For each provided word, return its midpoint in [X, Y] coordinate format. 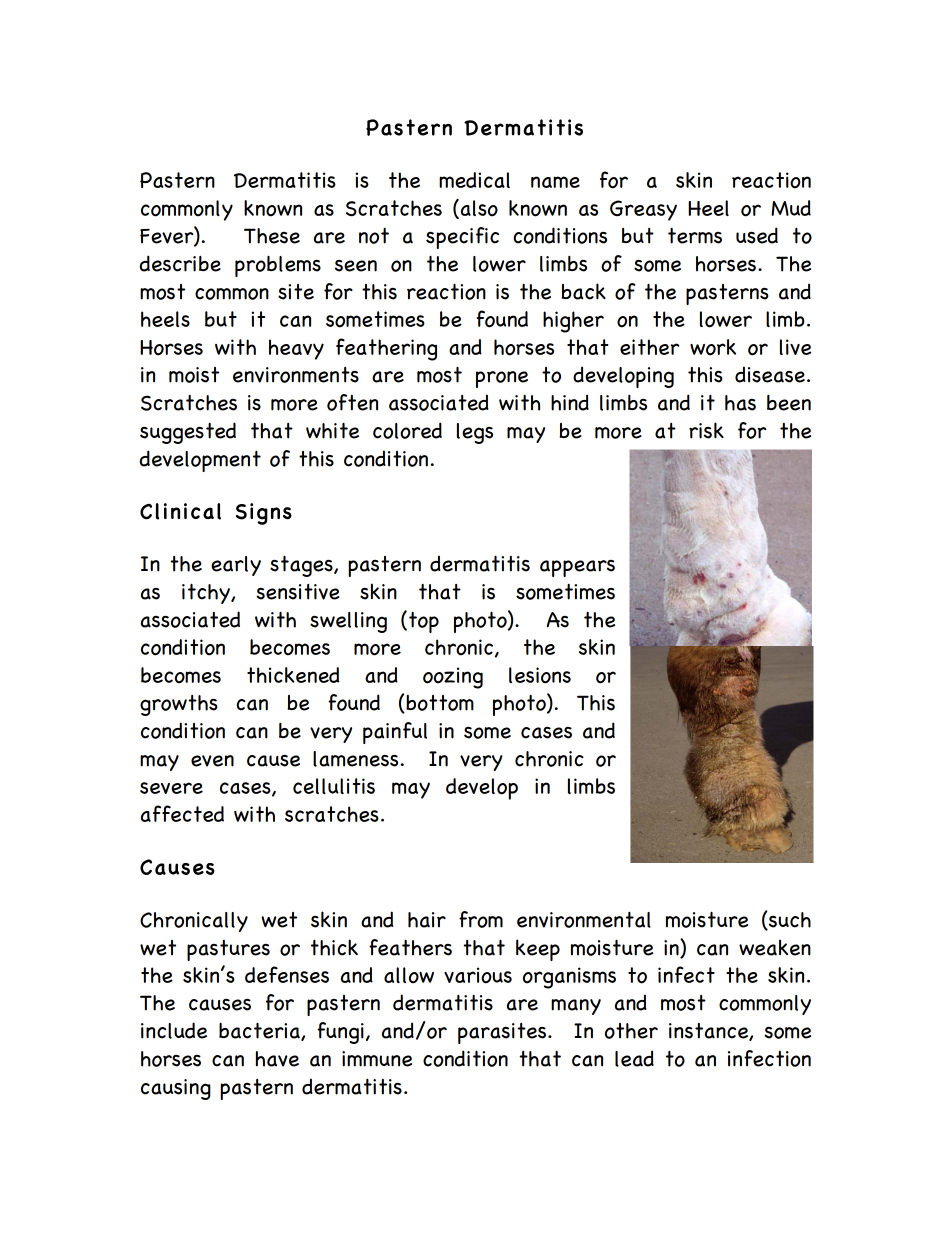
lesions [540, 675]
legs [475, 433]
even [212, 761]
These [272, 236]
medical [474, 180]
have [277, 1059]
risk [706, 430]
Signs [264, 514]
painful [395, 733]
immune [377, 1059]
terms [695, 236]
